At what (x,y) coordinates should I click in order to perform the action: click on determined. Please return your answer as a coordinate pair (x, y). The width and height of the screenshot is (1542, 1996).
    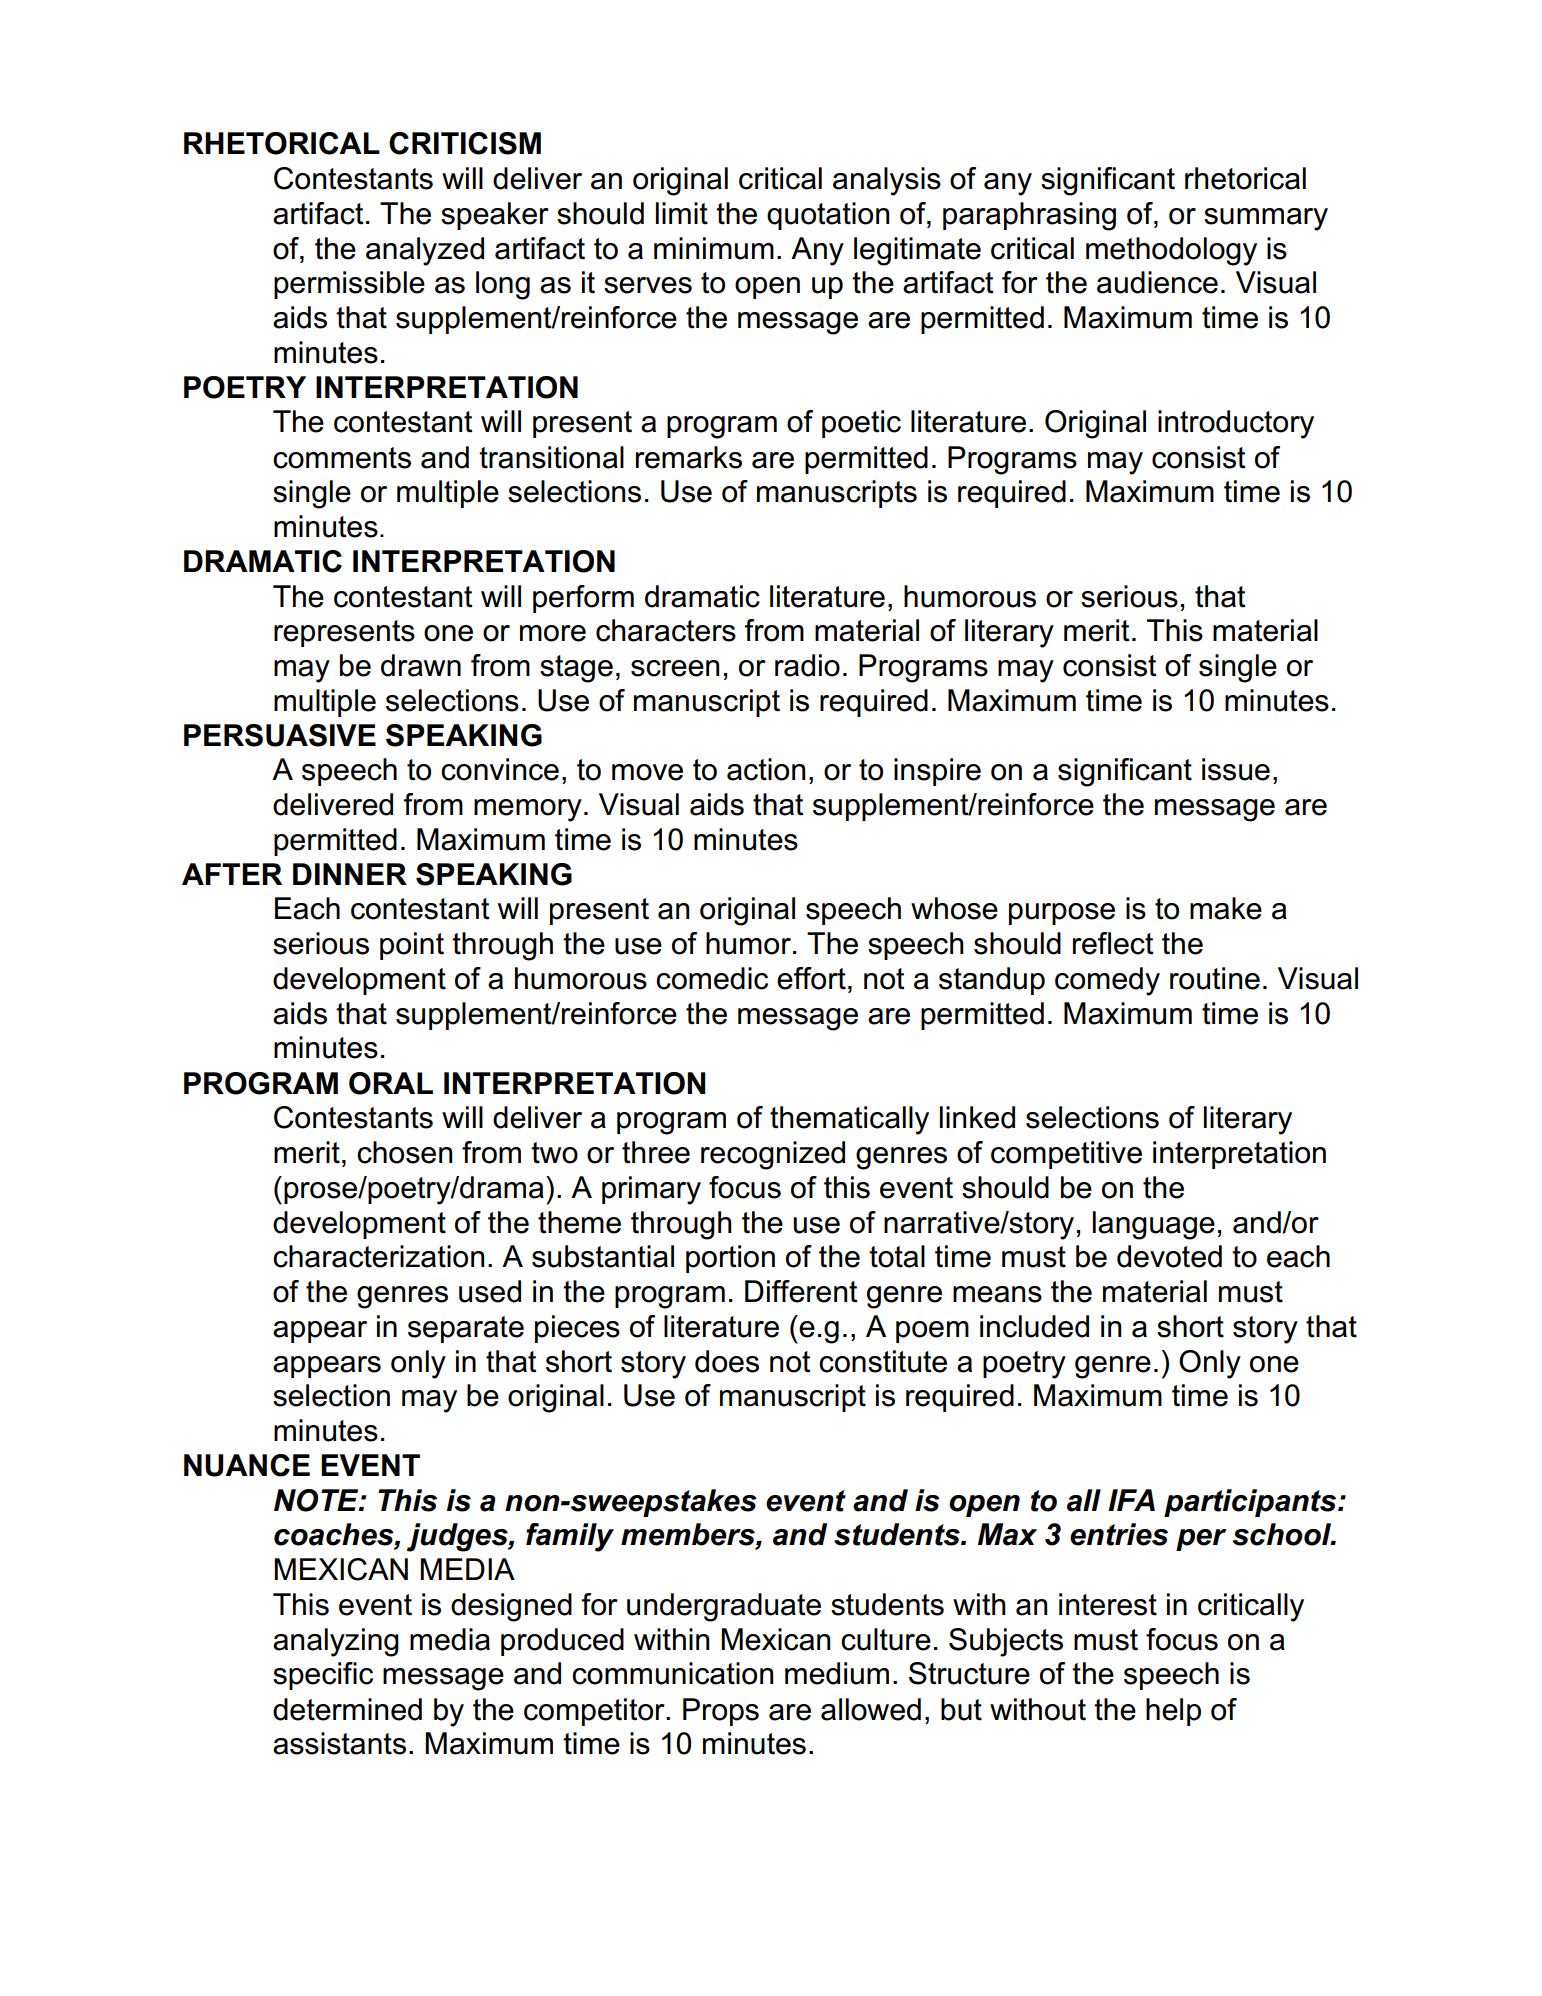
    Looking at the image, I should click on (347, 1709).
